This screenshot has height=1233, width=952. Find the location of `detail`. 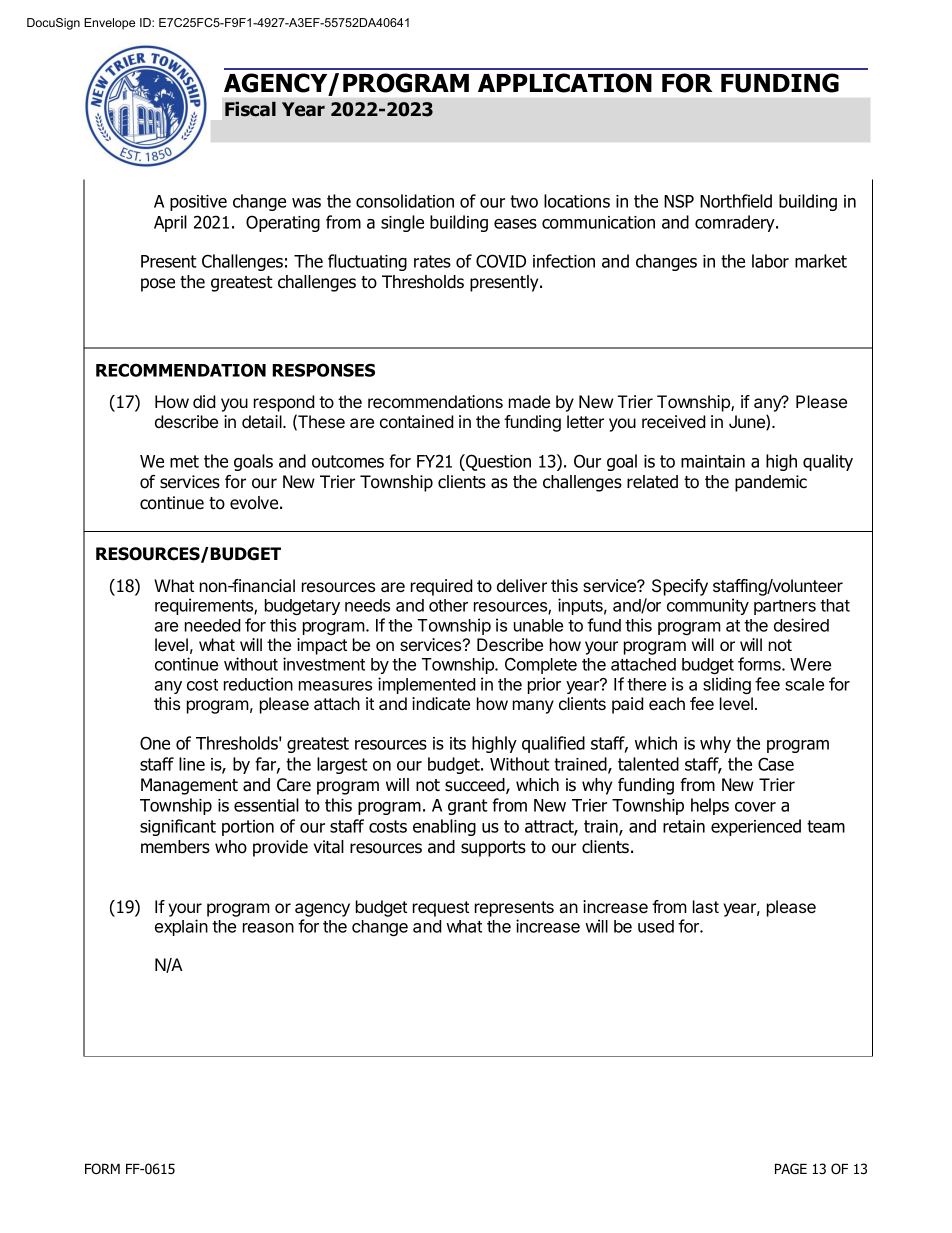

detail is located at coordinates (263, 421).
